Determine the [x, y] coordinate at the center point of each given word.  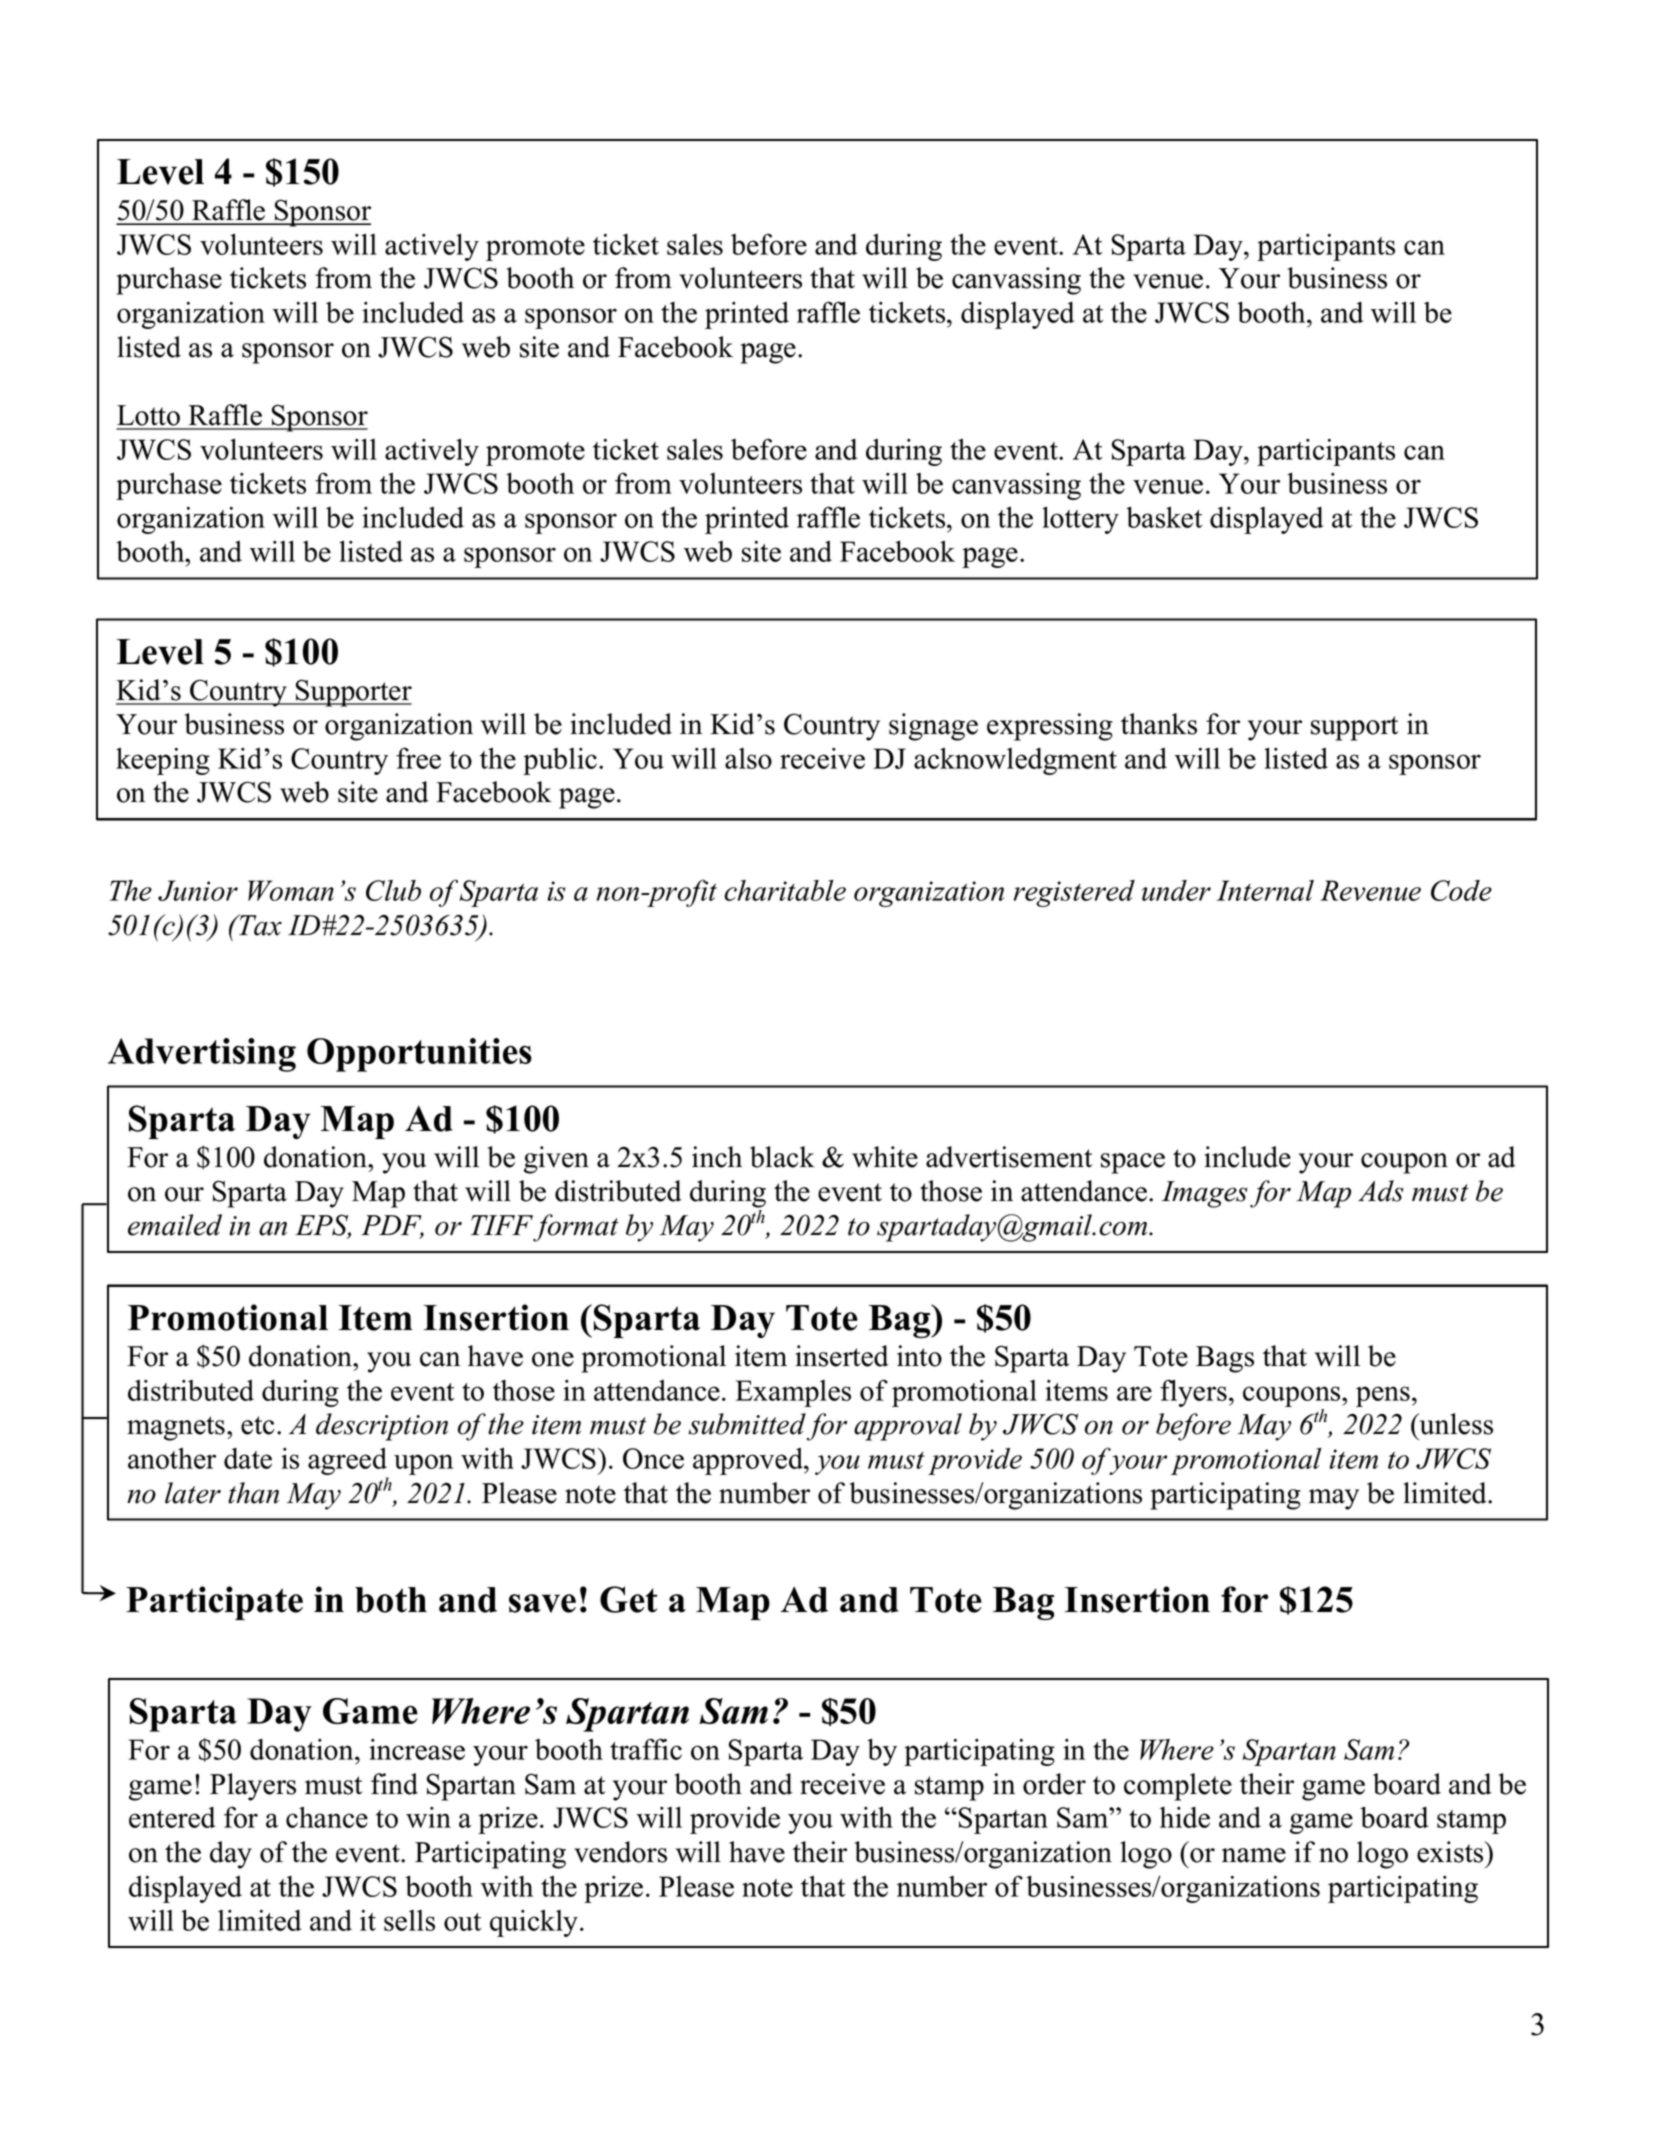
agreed [348, 1463]
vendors [620, 1852]
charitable [785, 890]
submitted [747, 1424]
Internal [1265, 890]
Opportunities [419, 1055]
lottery [1080, 520]
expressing [1050, 727]
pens [1383, 1396]
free [418, 758]
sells [409, 1920]
